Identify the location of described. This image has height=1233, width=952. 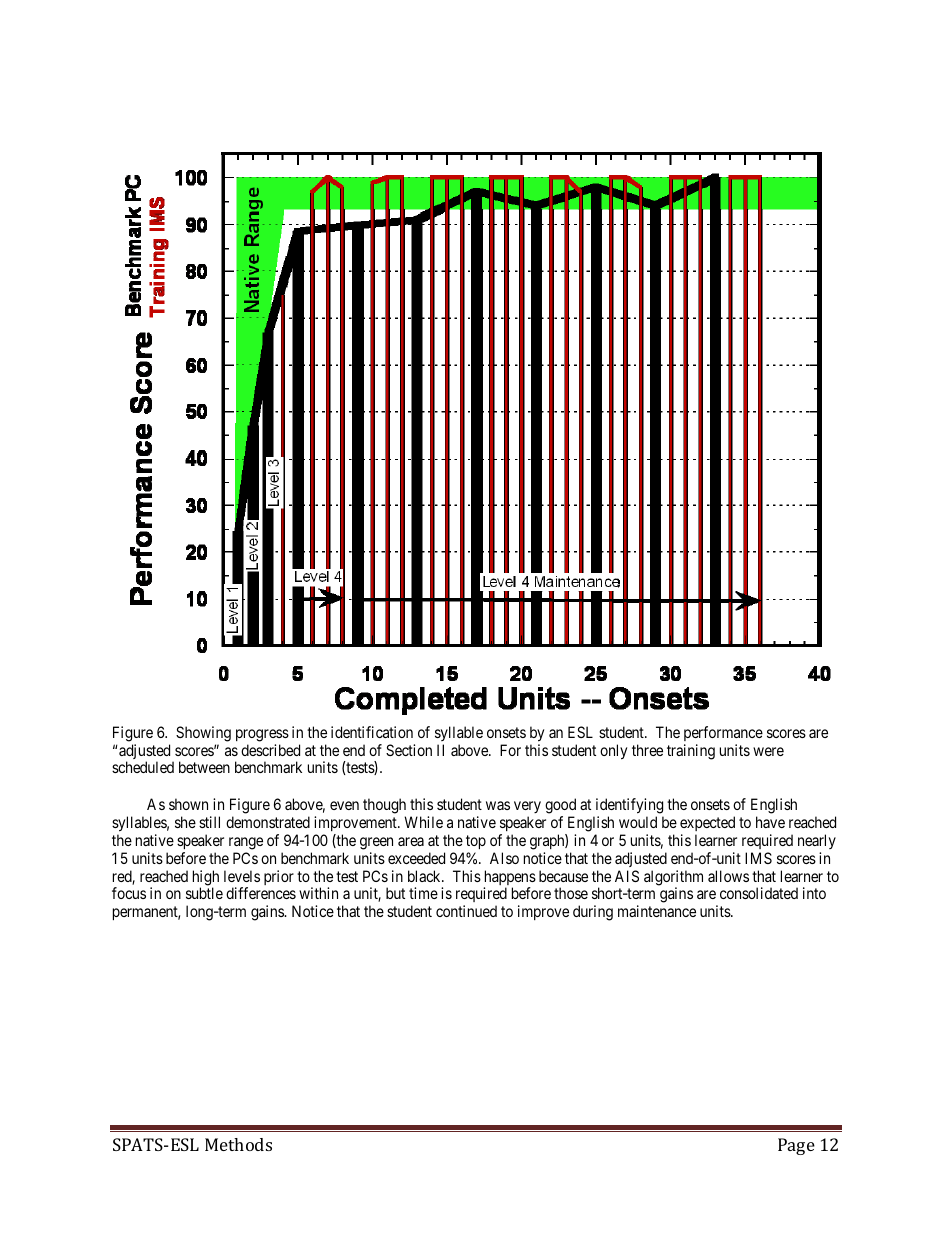
(270, 750).
